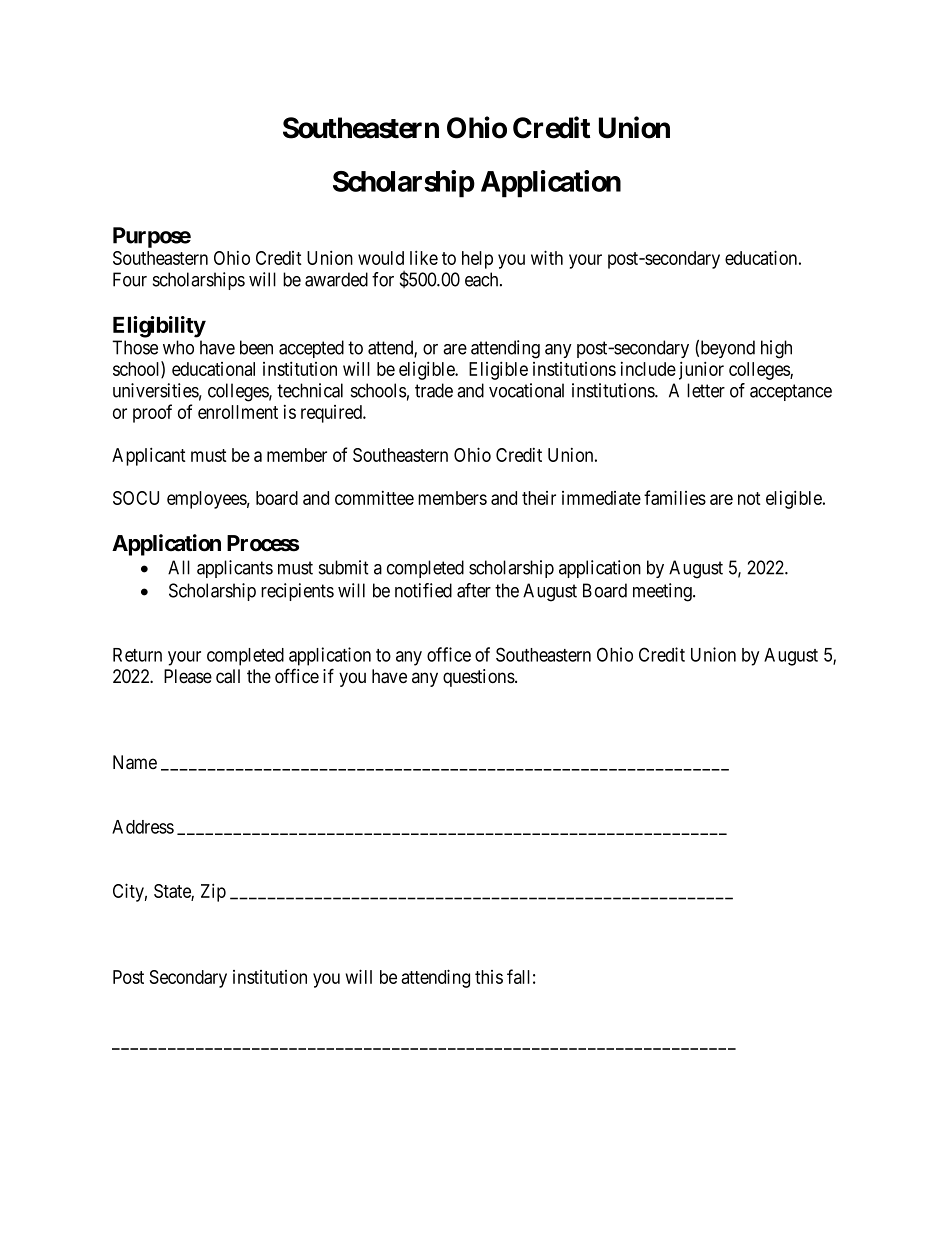 The image size is (952, 1233). Describe the element at coordinates (213, 892) in the screenshot. I see `Zip` at that location.
